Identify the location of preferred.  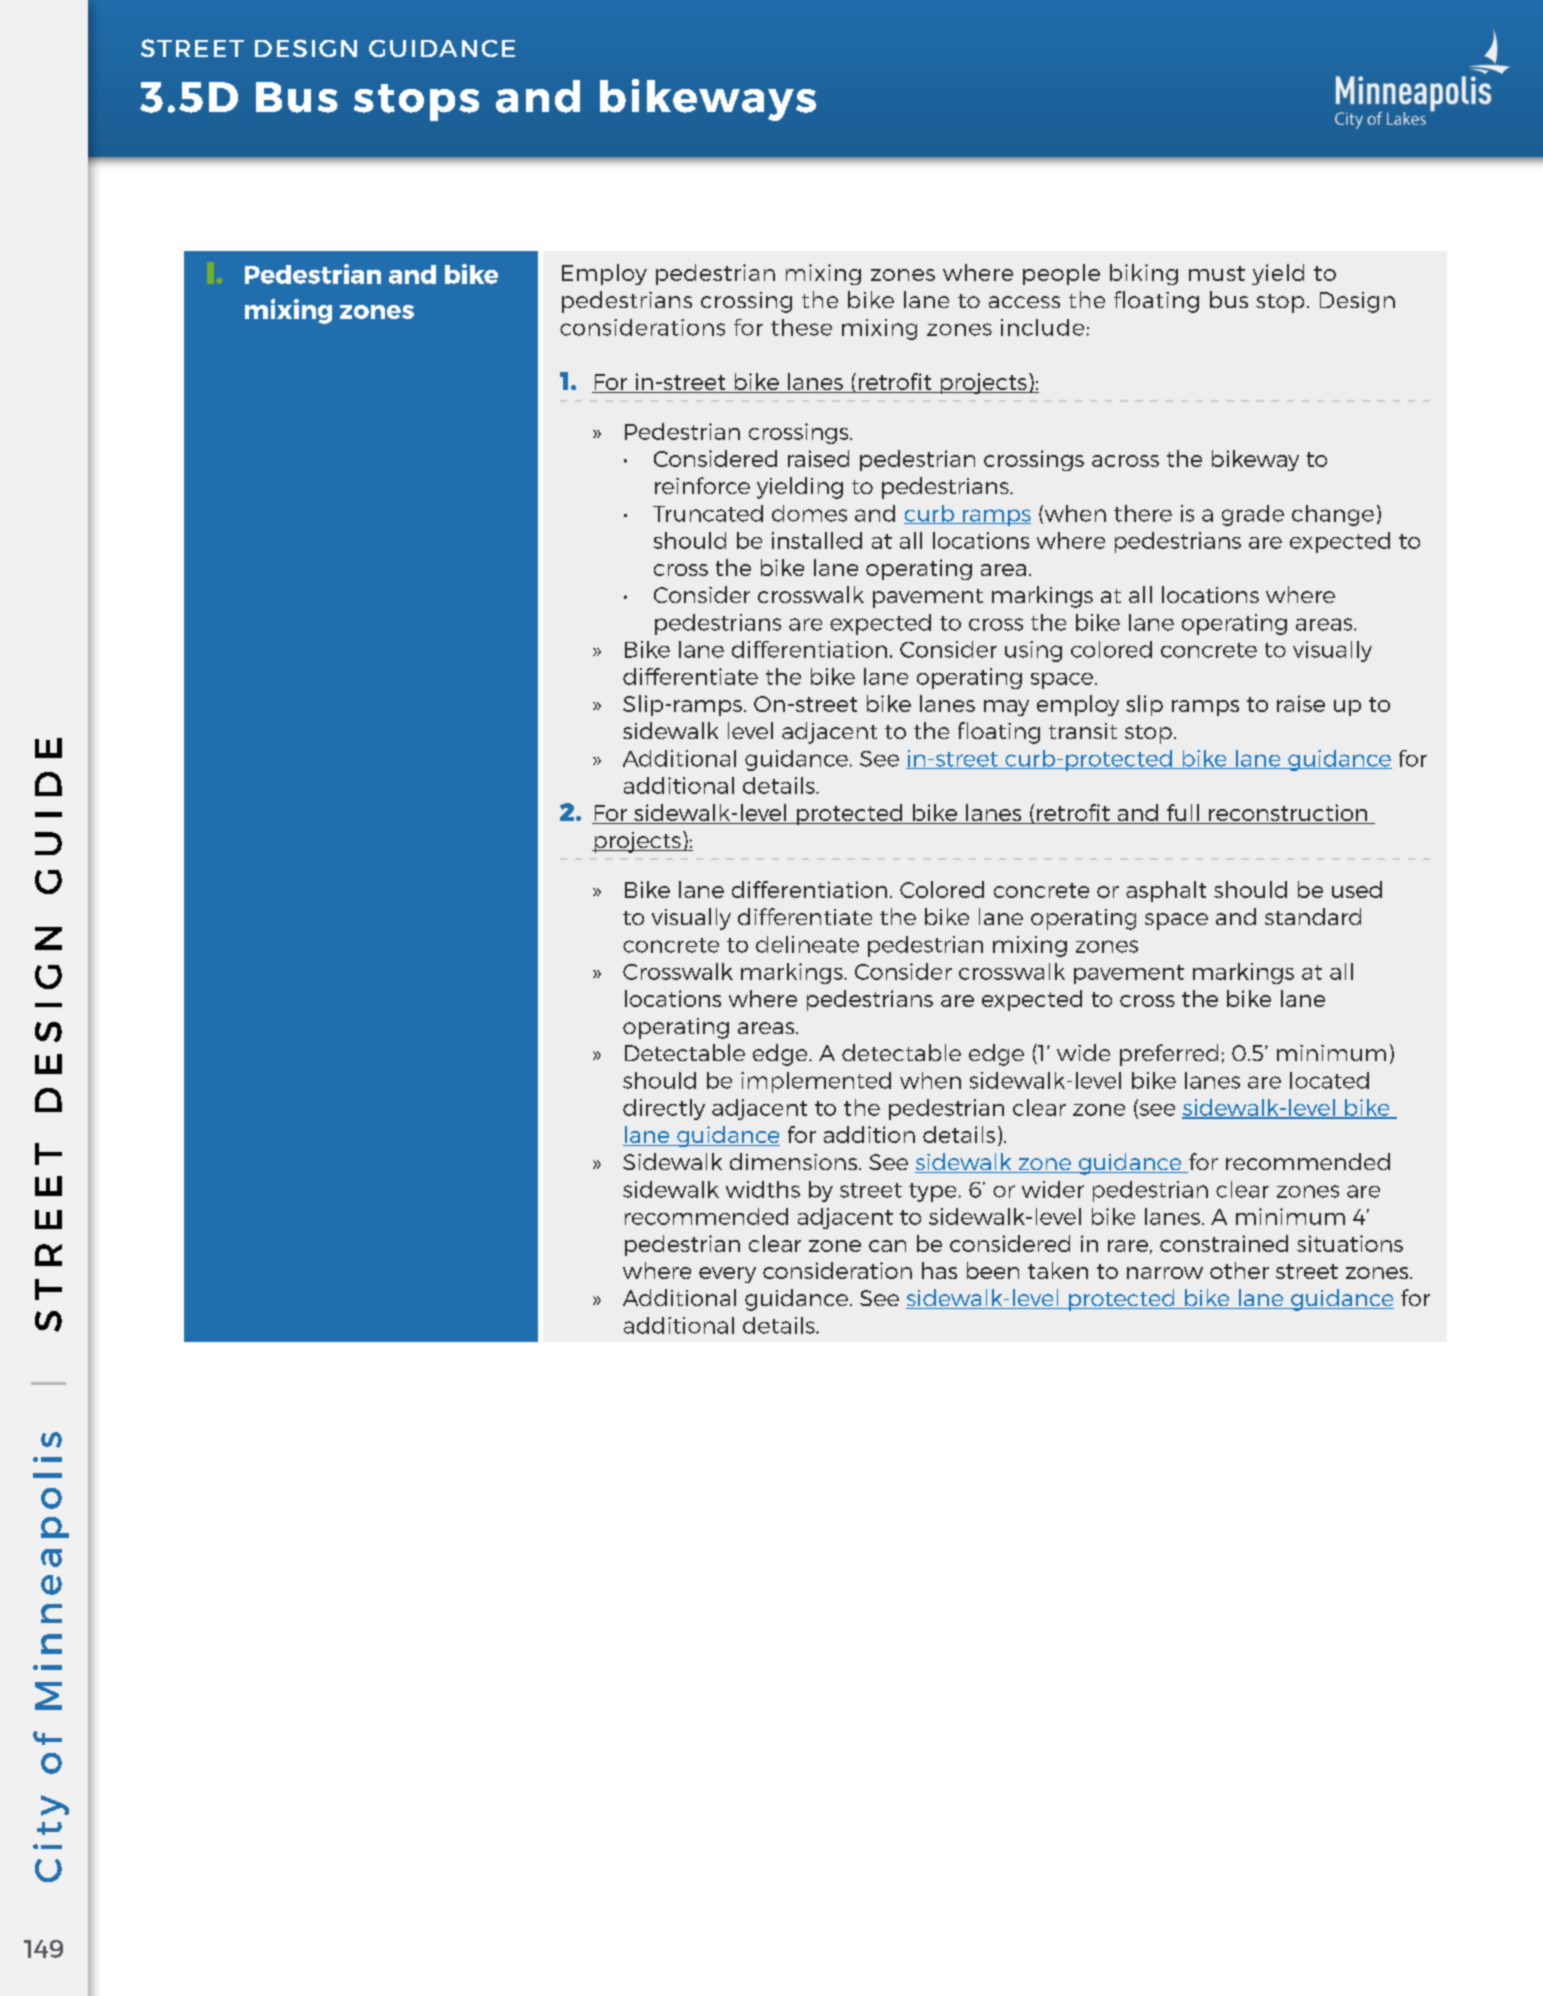
(1169, 1055).
